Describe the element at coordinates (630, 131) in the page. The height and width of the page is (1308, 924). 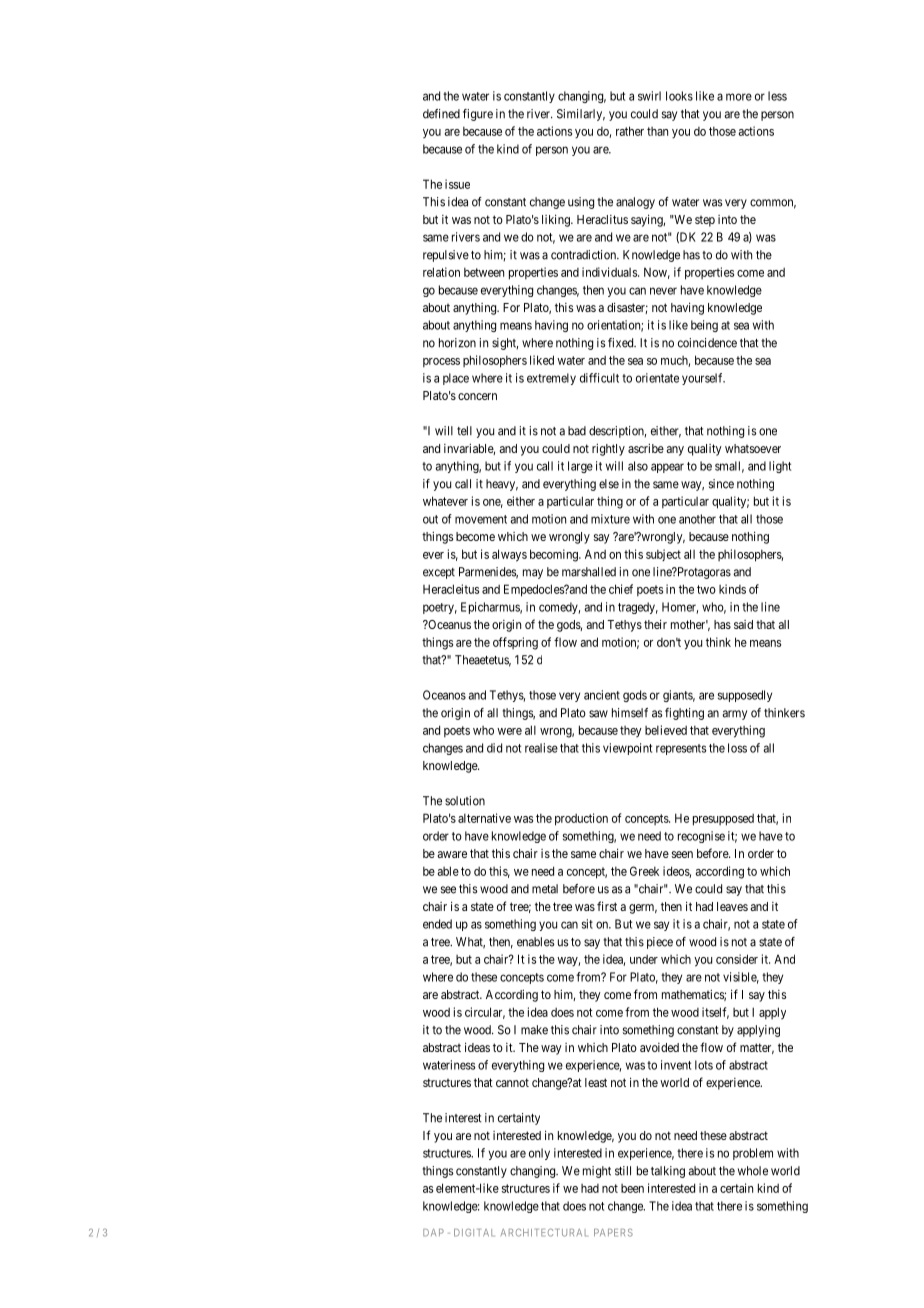
I see `rather` at that location.
